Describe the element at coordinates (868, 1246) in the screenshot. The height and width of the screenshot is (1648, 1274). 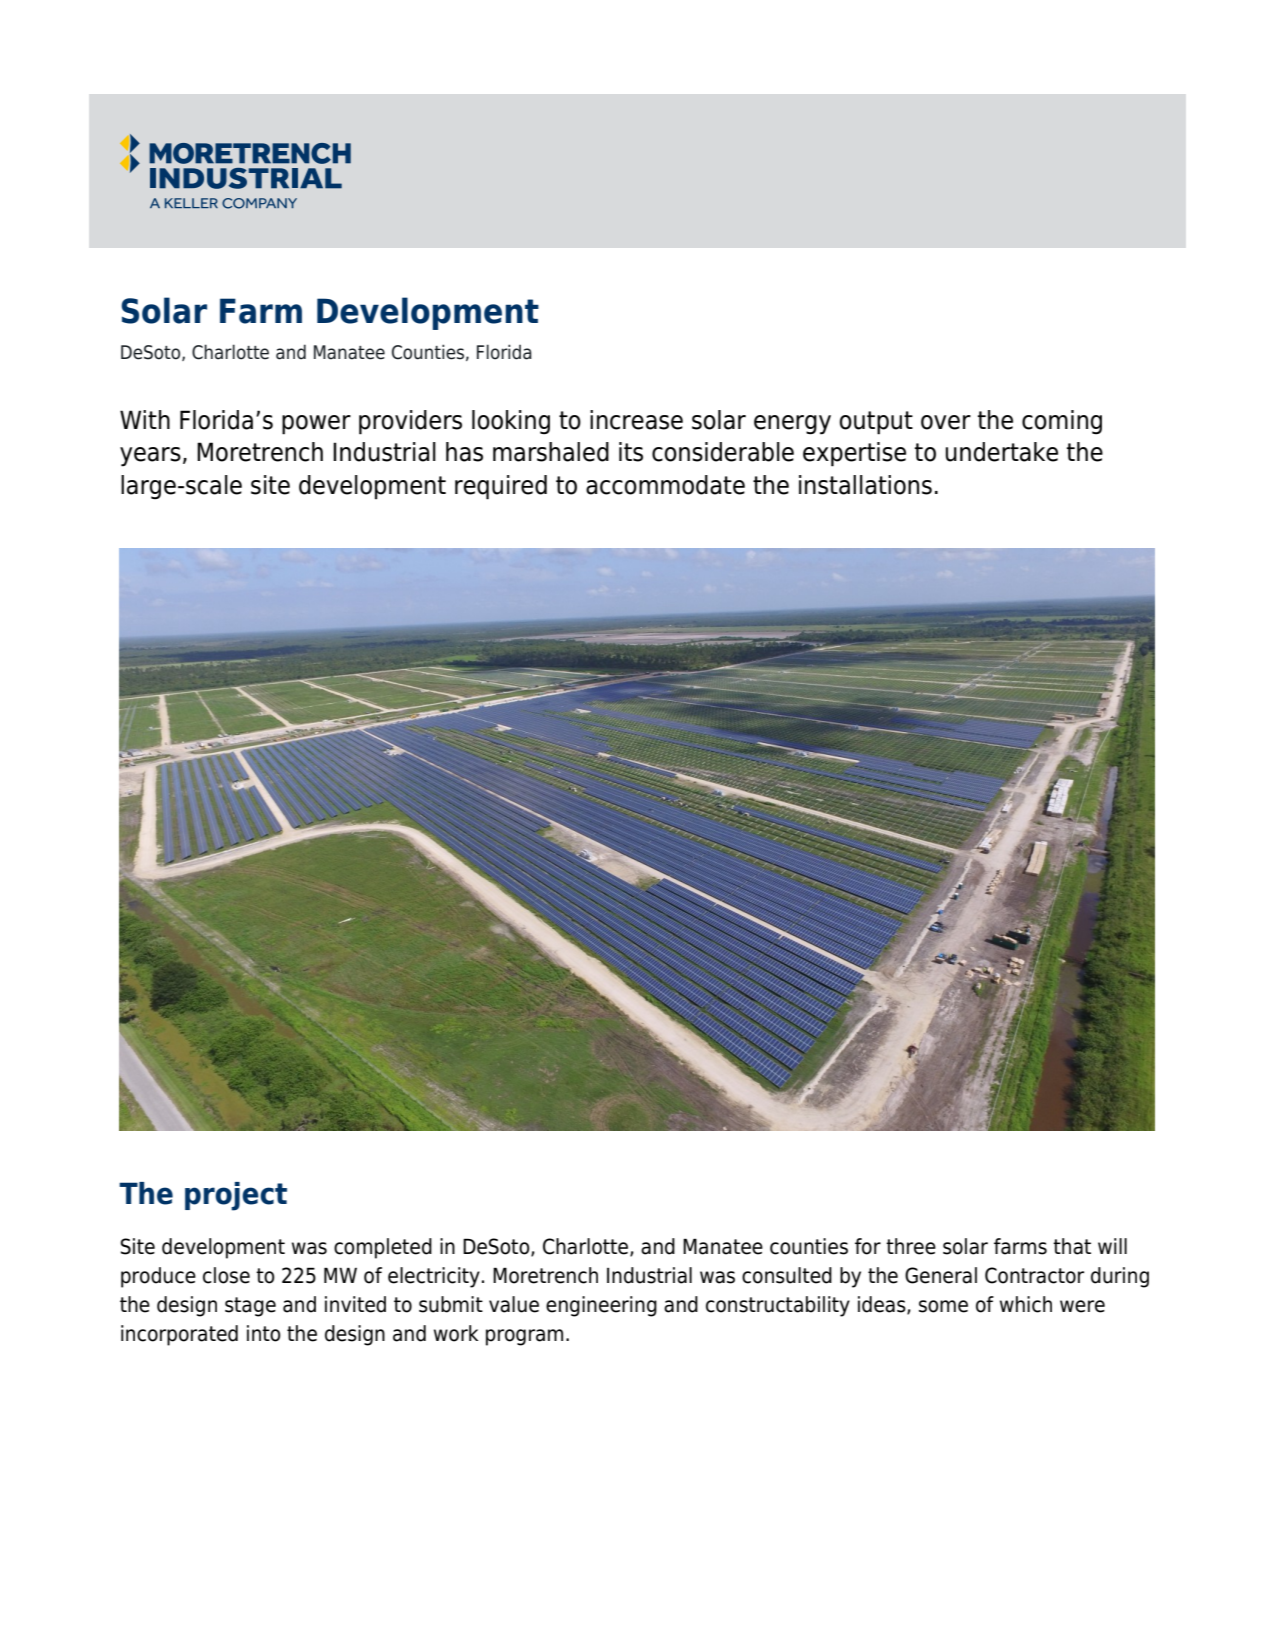
I see `for` at that location.
